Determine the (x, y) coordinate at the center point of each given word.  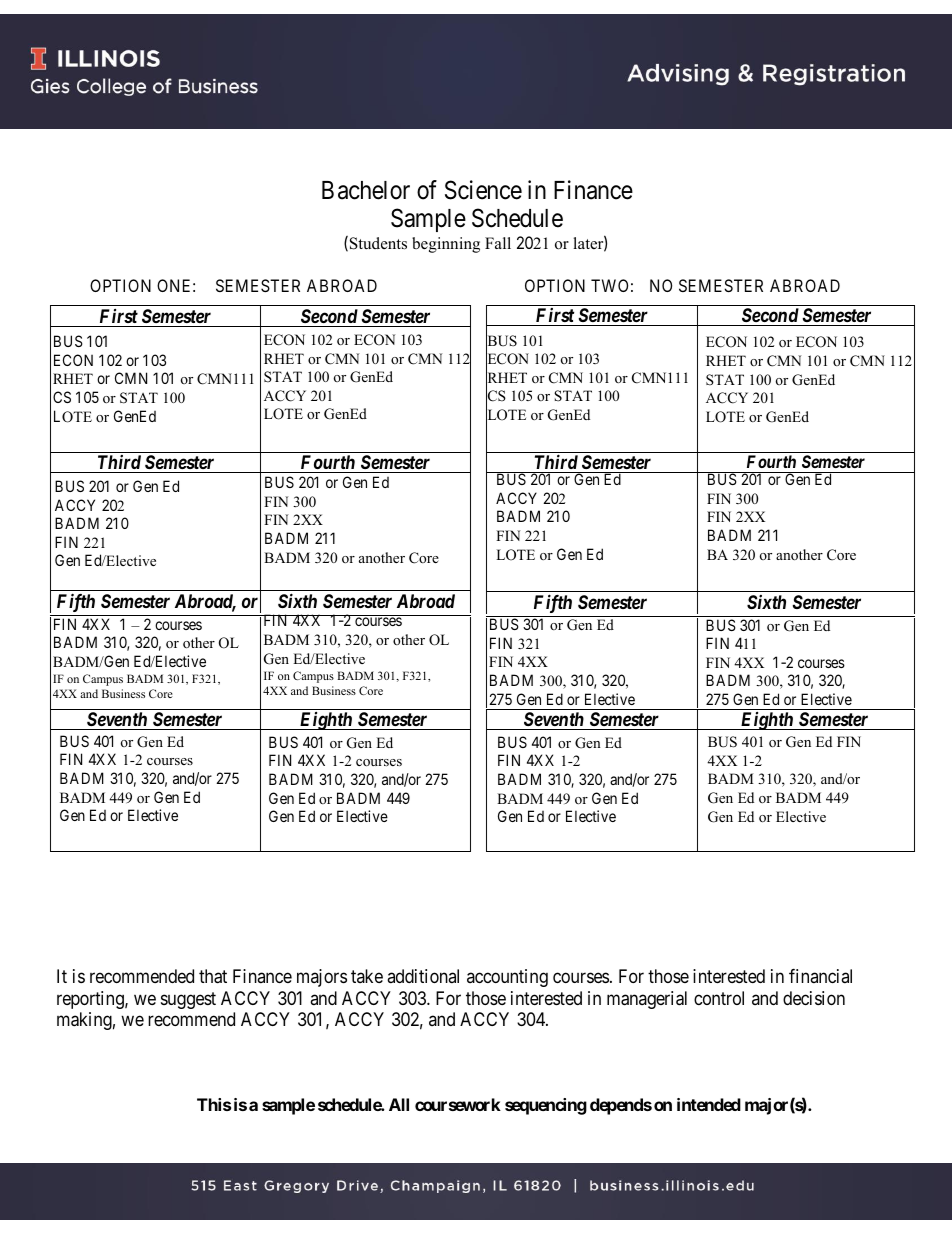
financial (820, 976)
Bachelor (366, 190)
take (367, 976)
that (213, 976)
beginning (446, 245)
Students (378, 243)
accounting (507, 978)
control (719, 998)
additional (423, 976)
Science (483, 190)
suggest (188, 1000)
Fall (498, 243)
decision (814, 998)
